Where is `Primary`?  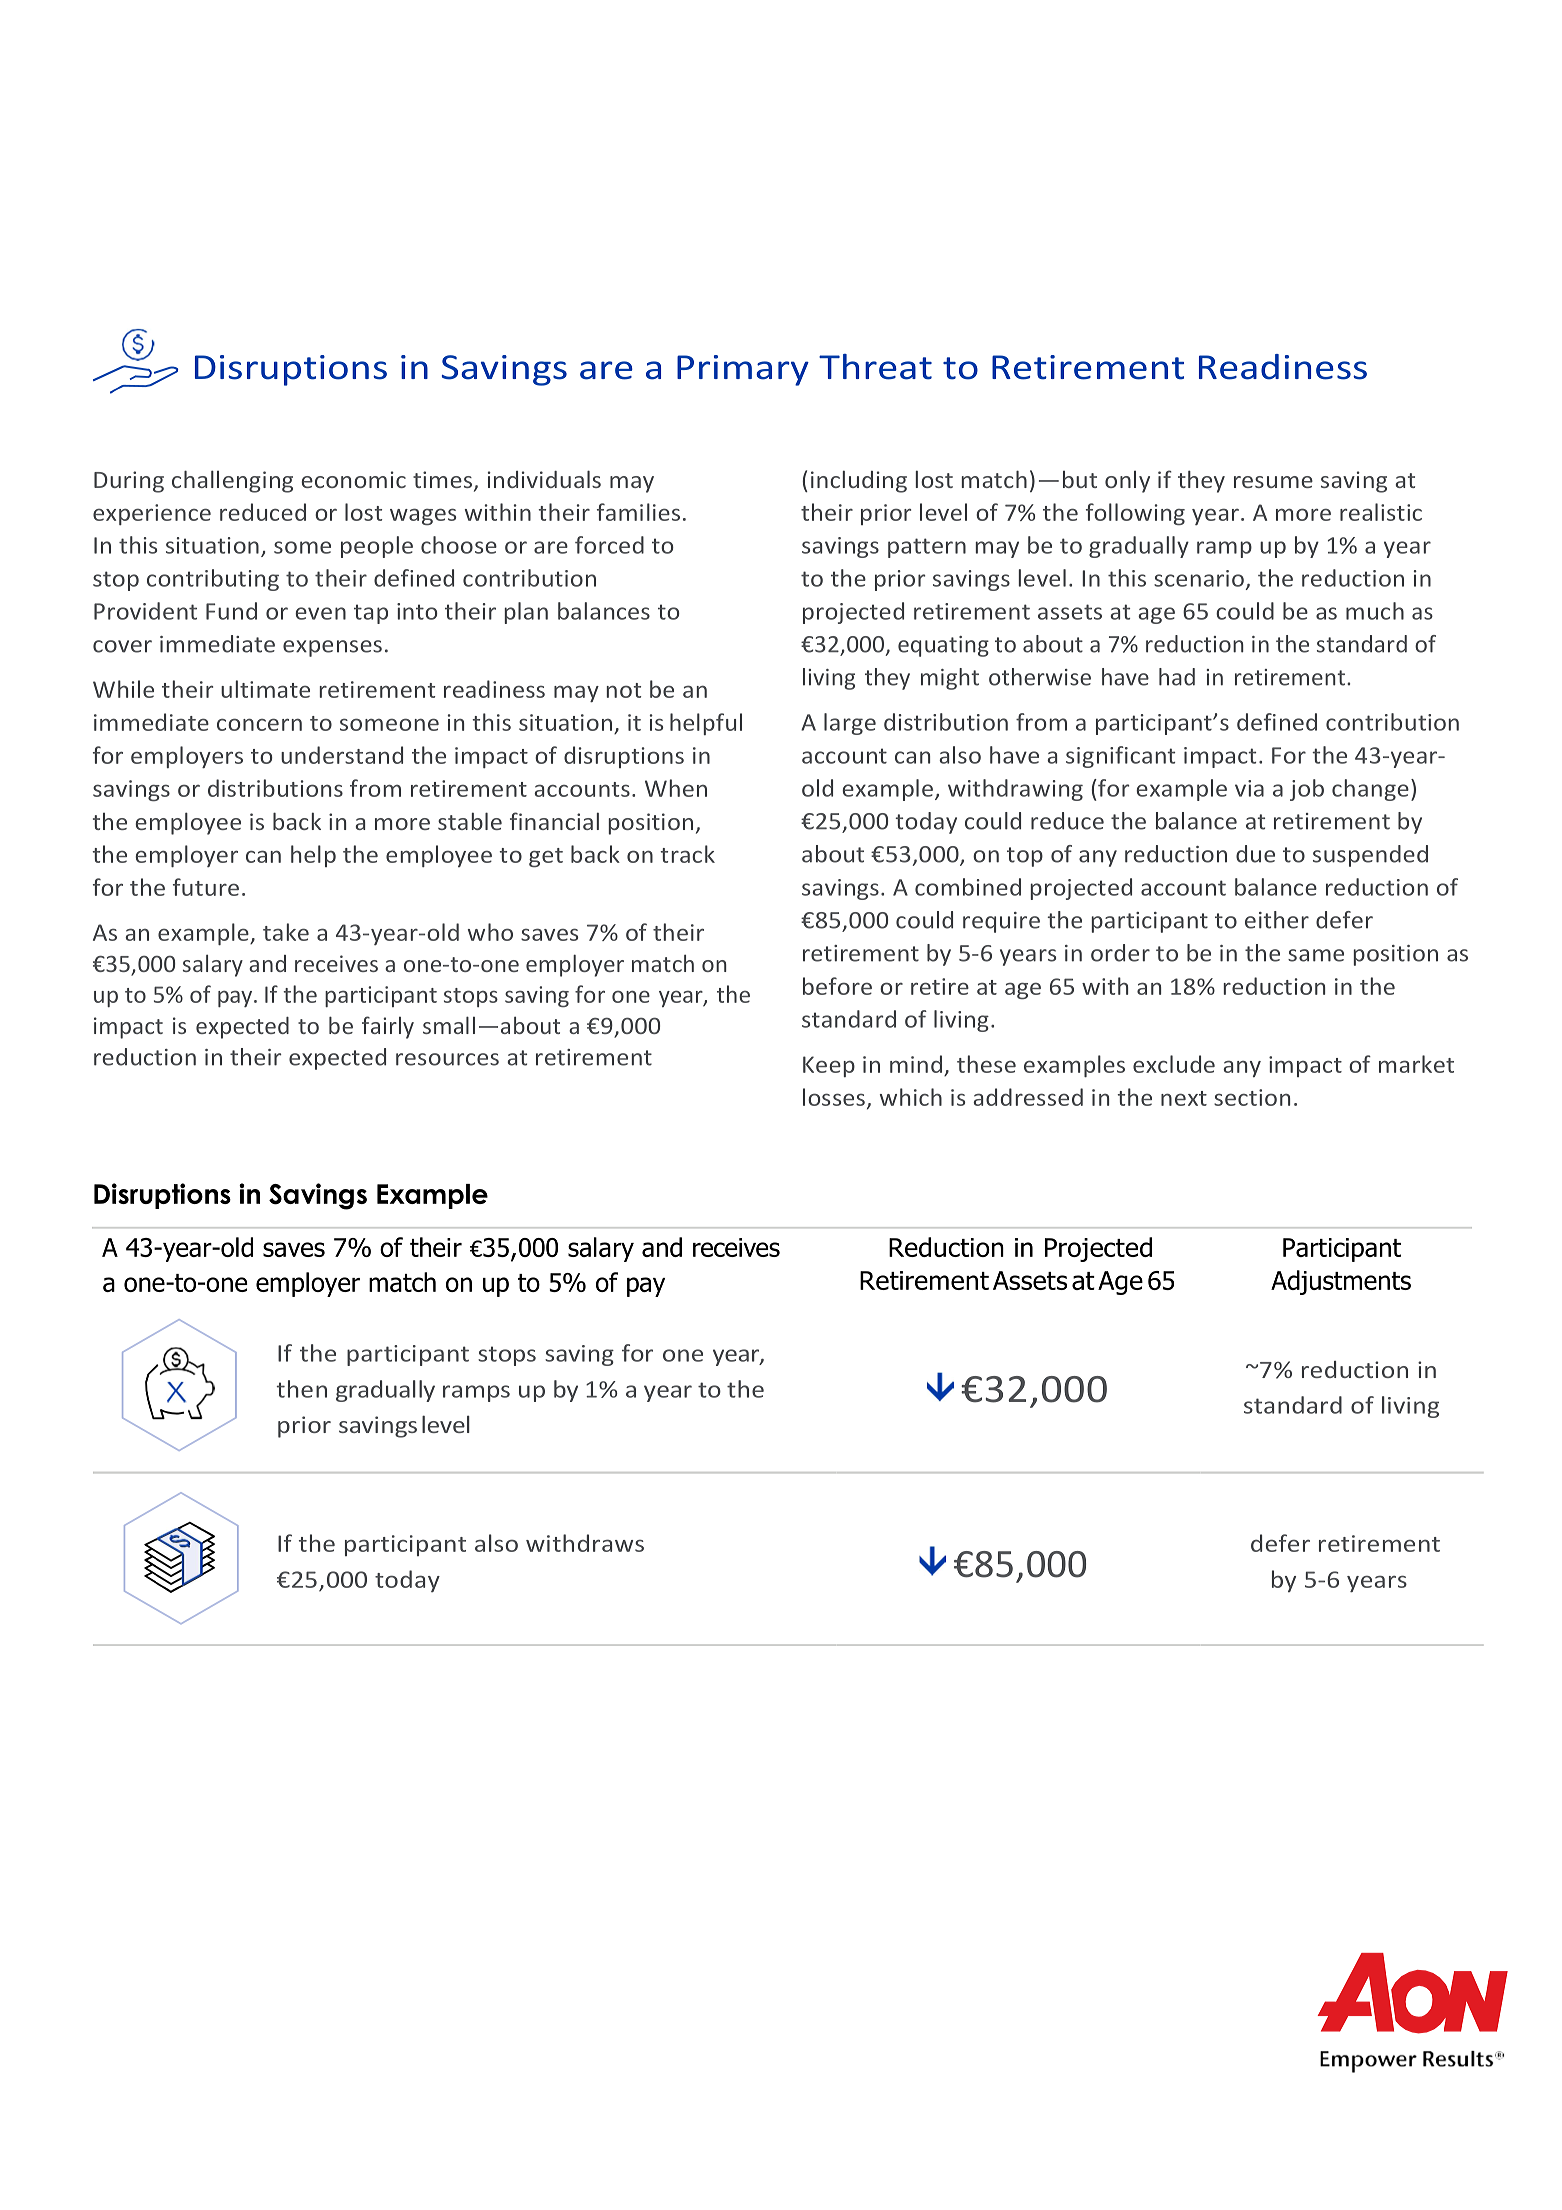 Primary is located at coordinates (743, 370).
